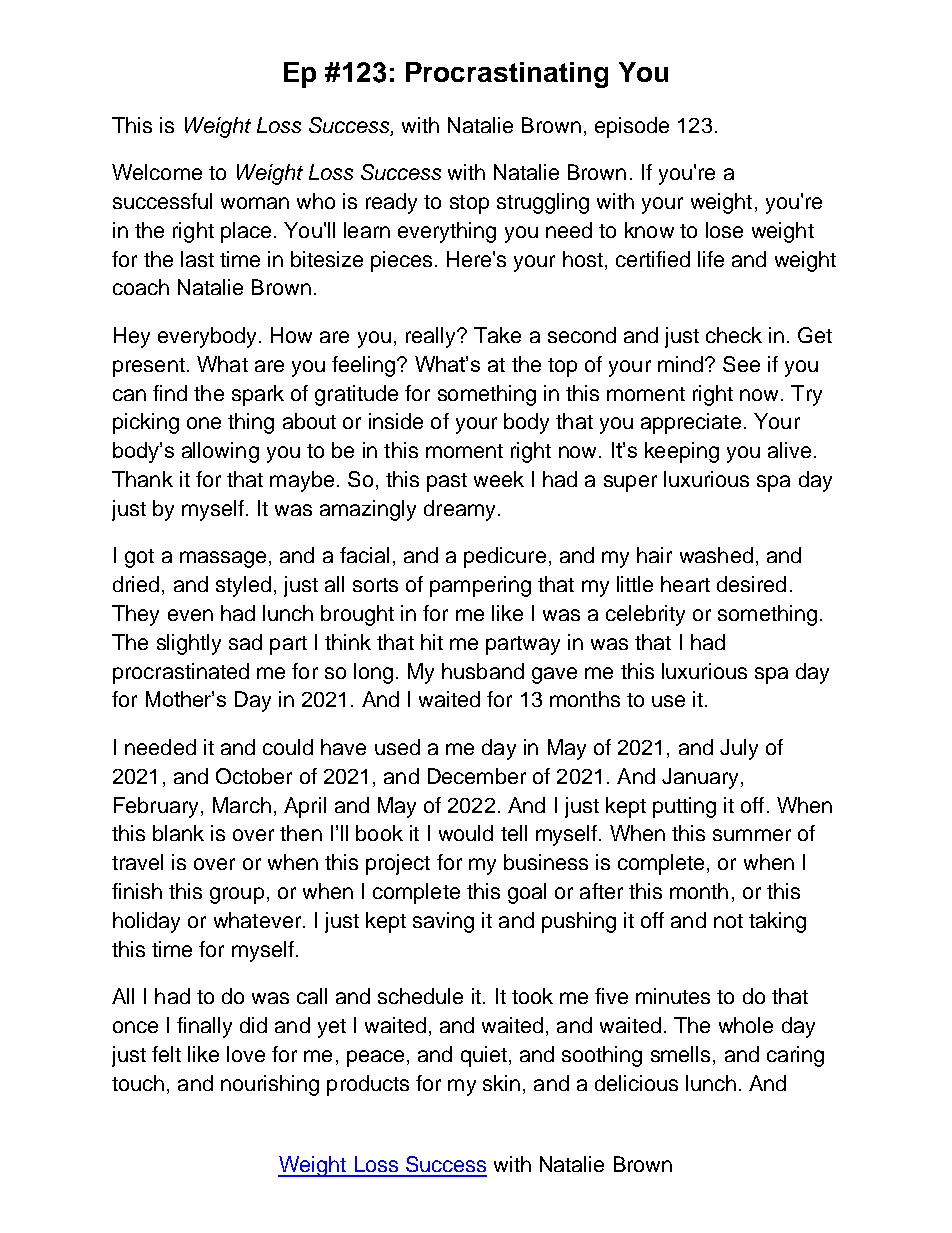 The width and height of the document is (952, 1233). Describe the element at coordinates (632, 127) in the document. I see `episode` at that location.
